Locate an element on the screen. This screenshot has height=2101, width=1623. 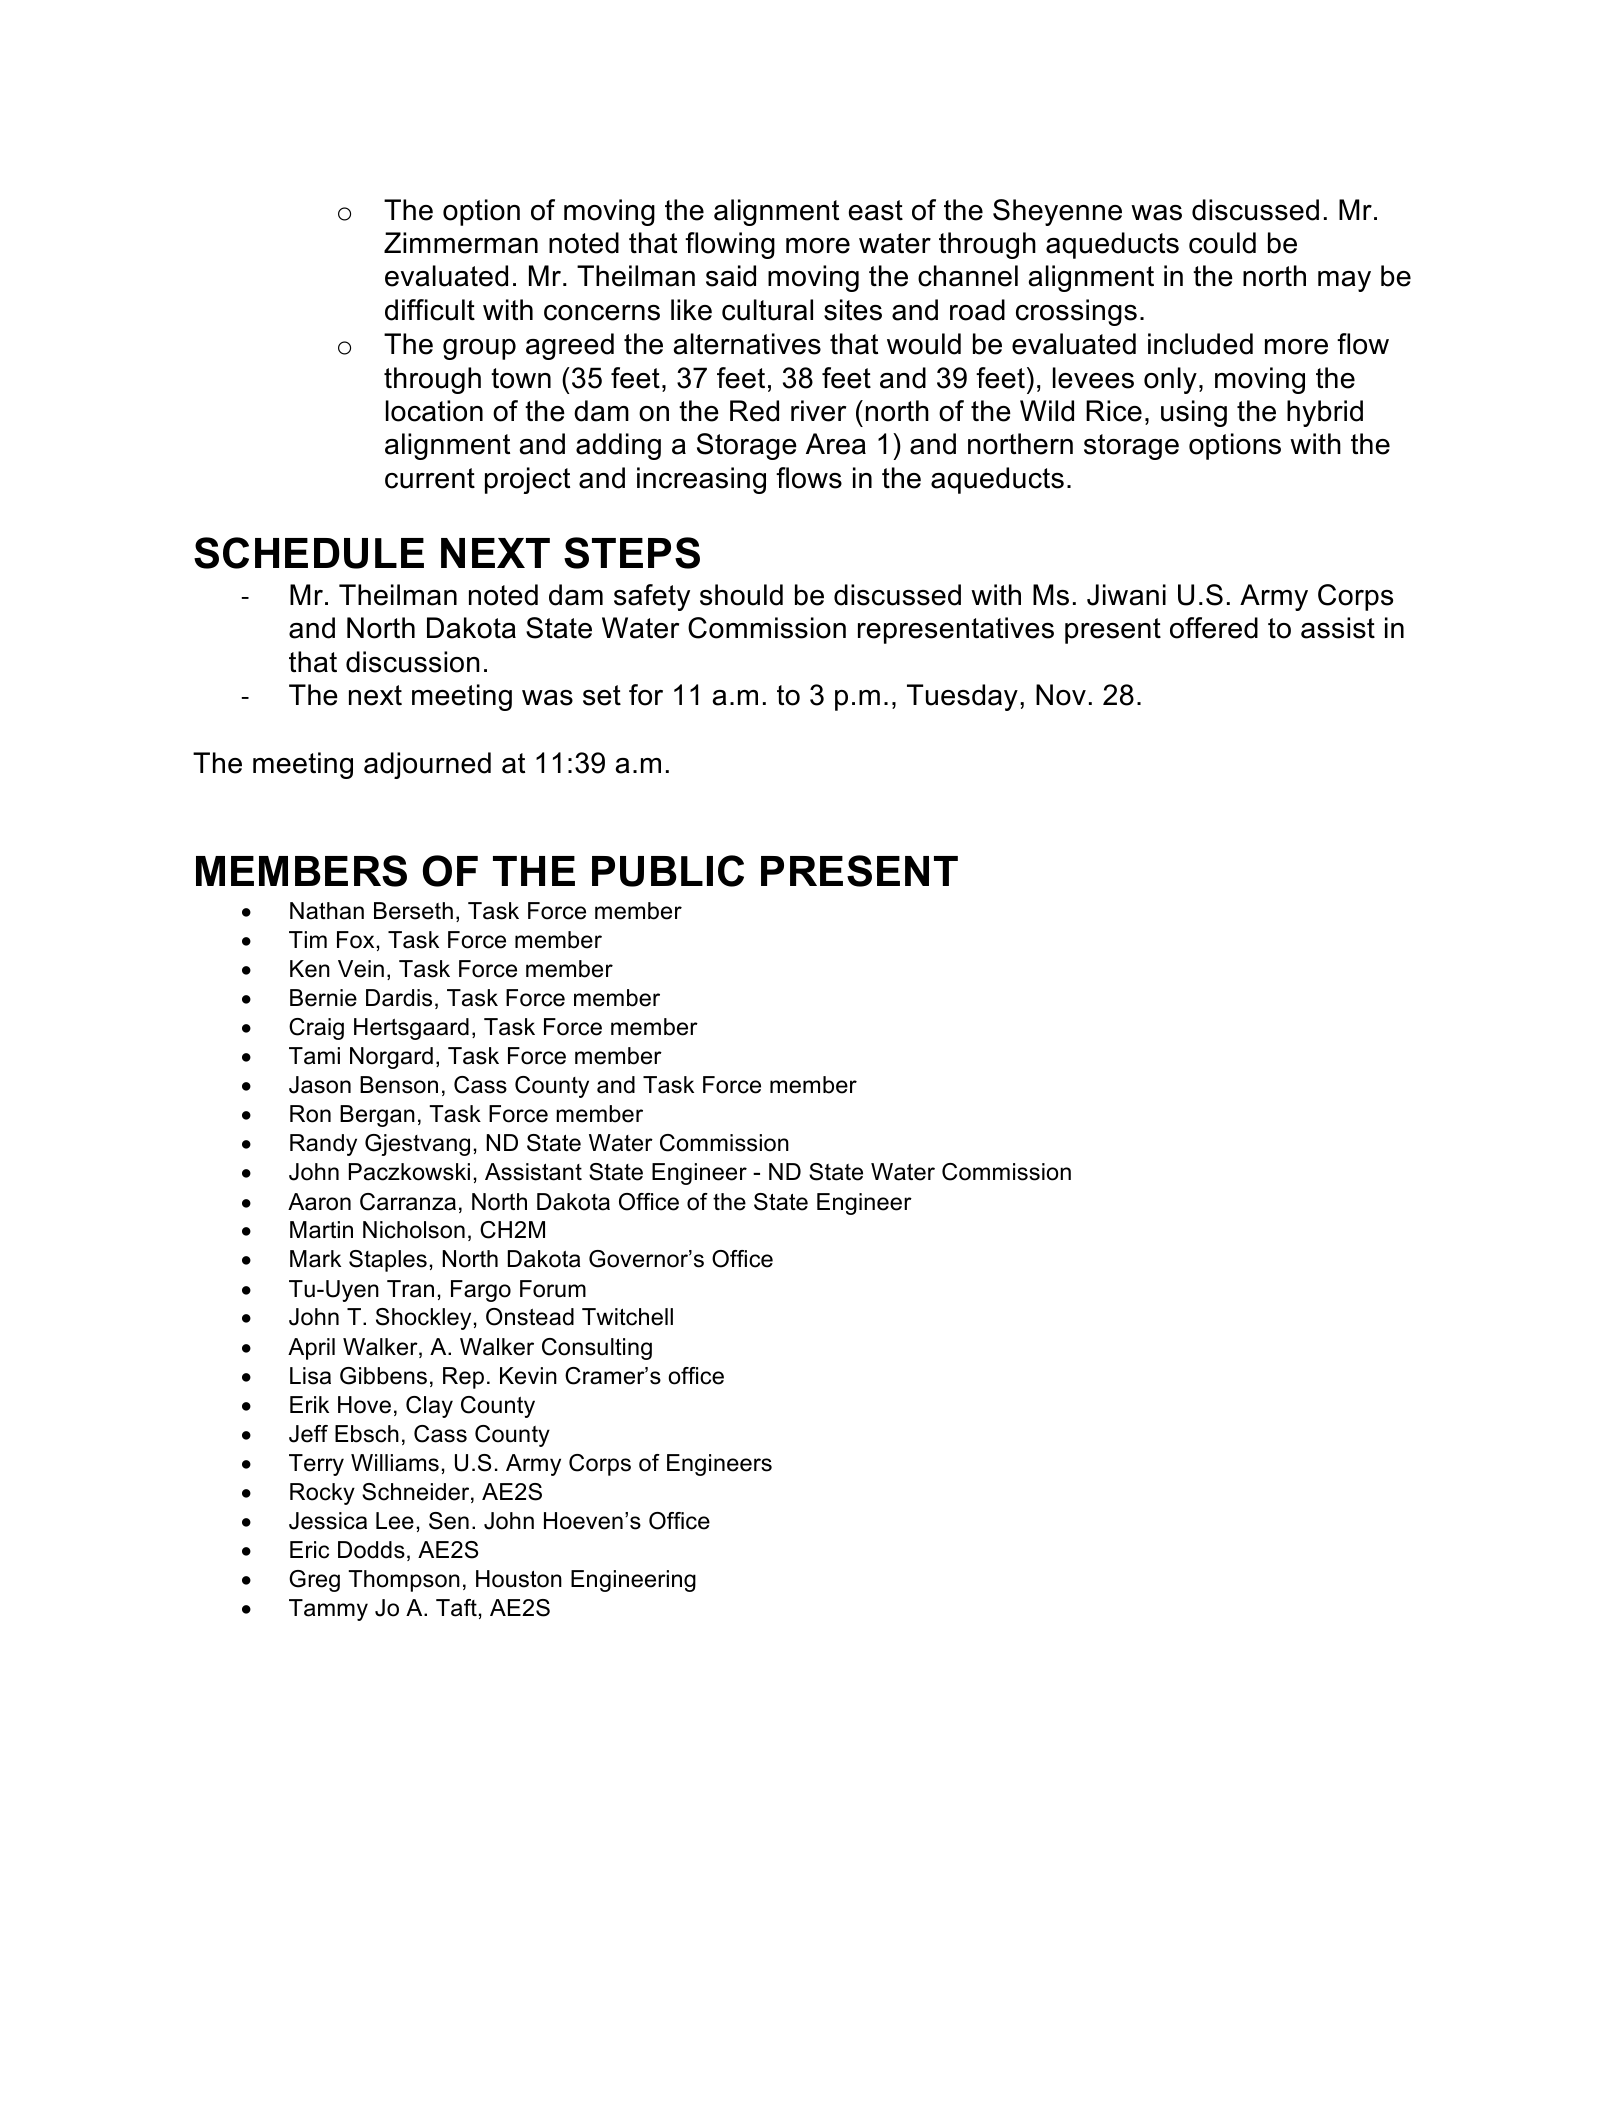
Zimmerman is located at coordinates (461, 243).
